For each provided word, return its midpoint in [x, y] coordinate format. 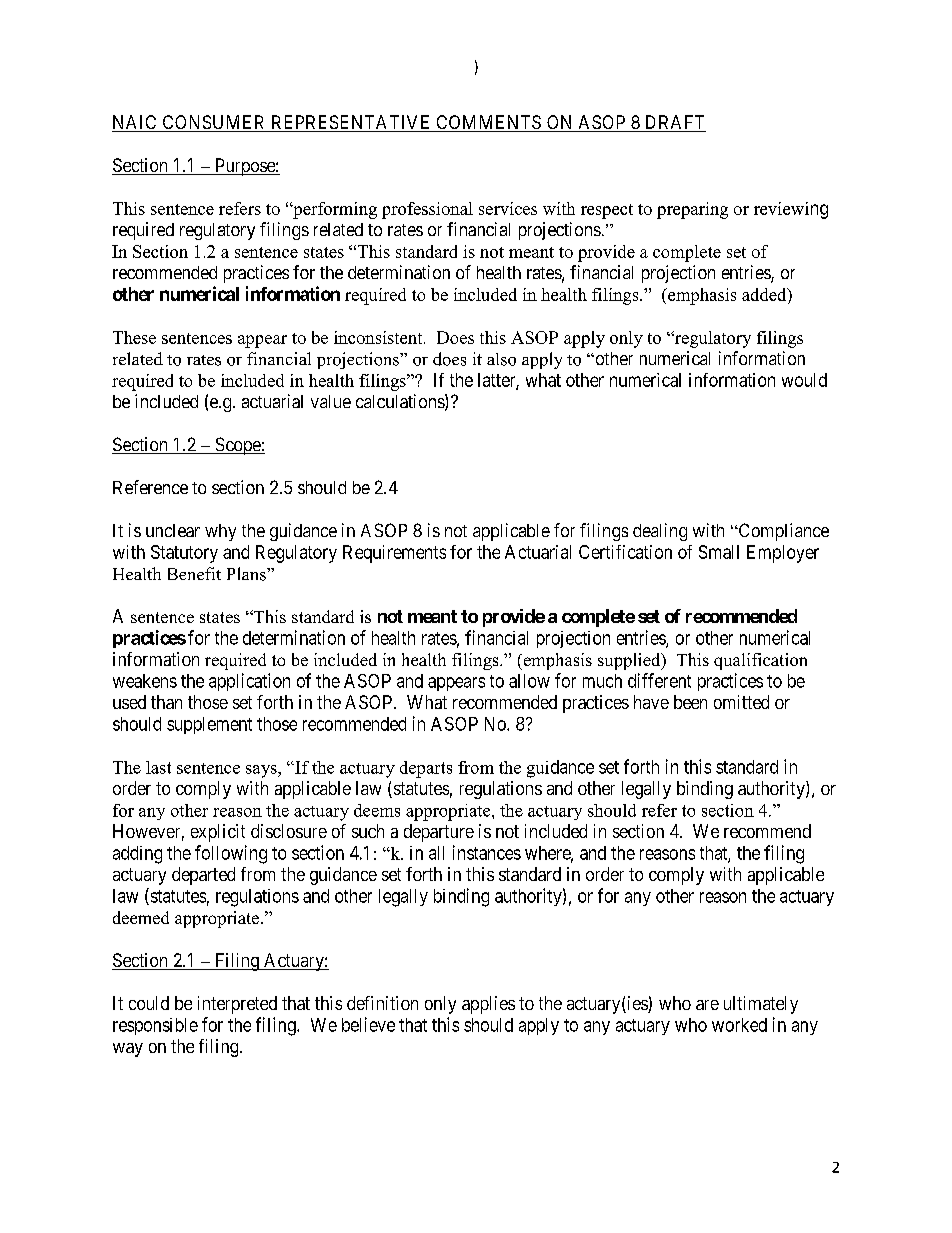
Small [719, 552]
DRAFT [675, 122]
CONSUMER [214, 123]
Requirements [394, 554]
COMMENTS [488, 123]
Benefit [194, 573]
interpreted [237, 1005]
